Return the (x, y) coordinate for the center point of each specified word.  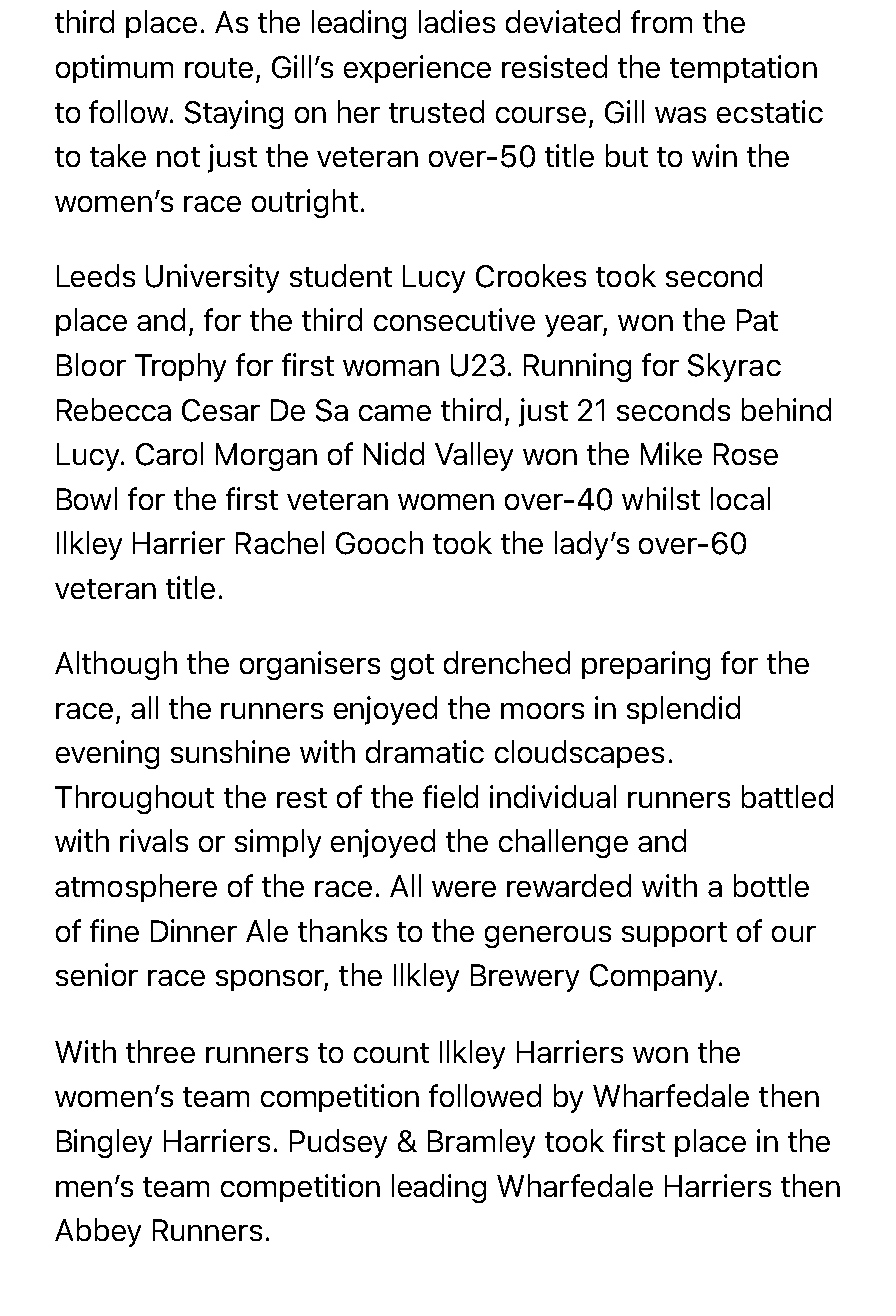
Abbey (98, 1232)
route (219, 68)
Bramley (481, 1143)
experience (417, 69)
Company (655, 978)
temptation (743, 69)
